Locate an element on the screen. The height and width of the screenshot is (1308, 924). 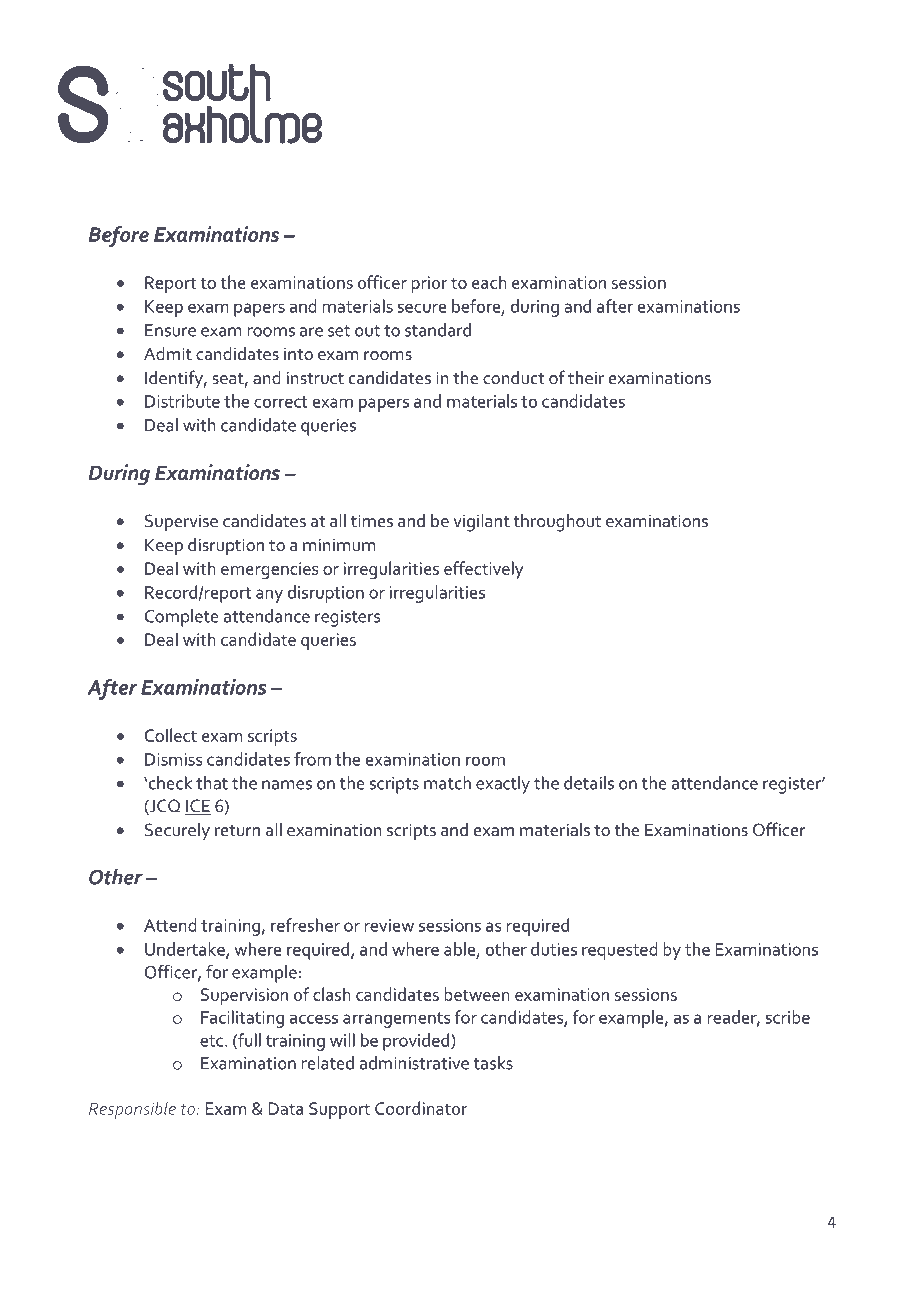
vigilant is located at coordinates (481, 523).
